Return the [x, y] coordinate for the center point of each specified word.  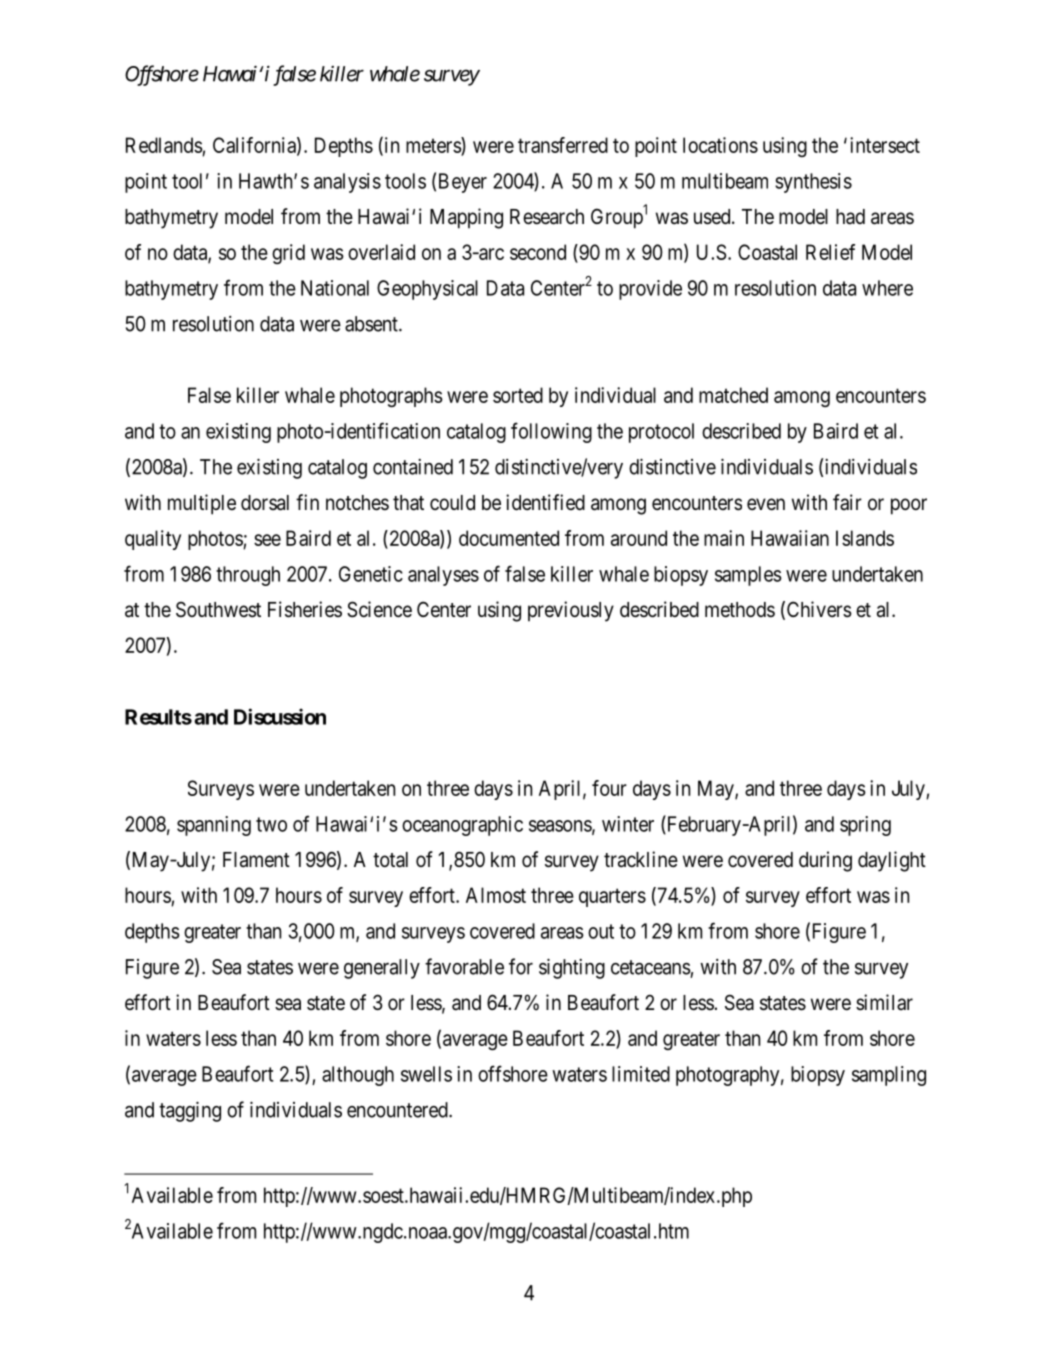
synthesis [813, 183]
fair [847, 502]
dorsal [265, 503]
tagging [190, 1111]
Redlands [164, 145]
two [271, 824]
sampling [889, 1076]
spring [865, 826]
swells [426, 1074]
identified [545, 502]
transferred [563, 145]
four [609, 788]
